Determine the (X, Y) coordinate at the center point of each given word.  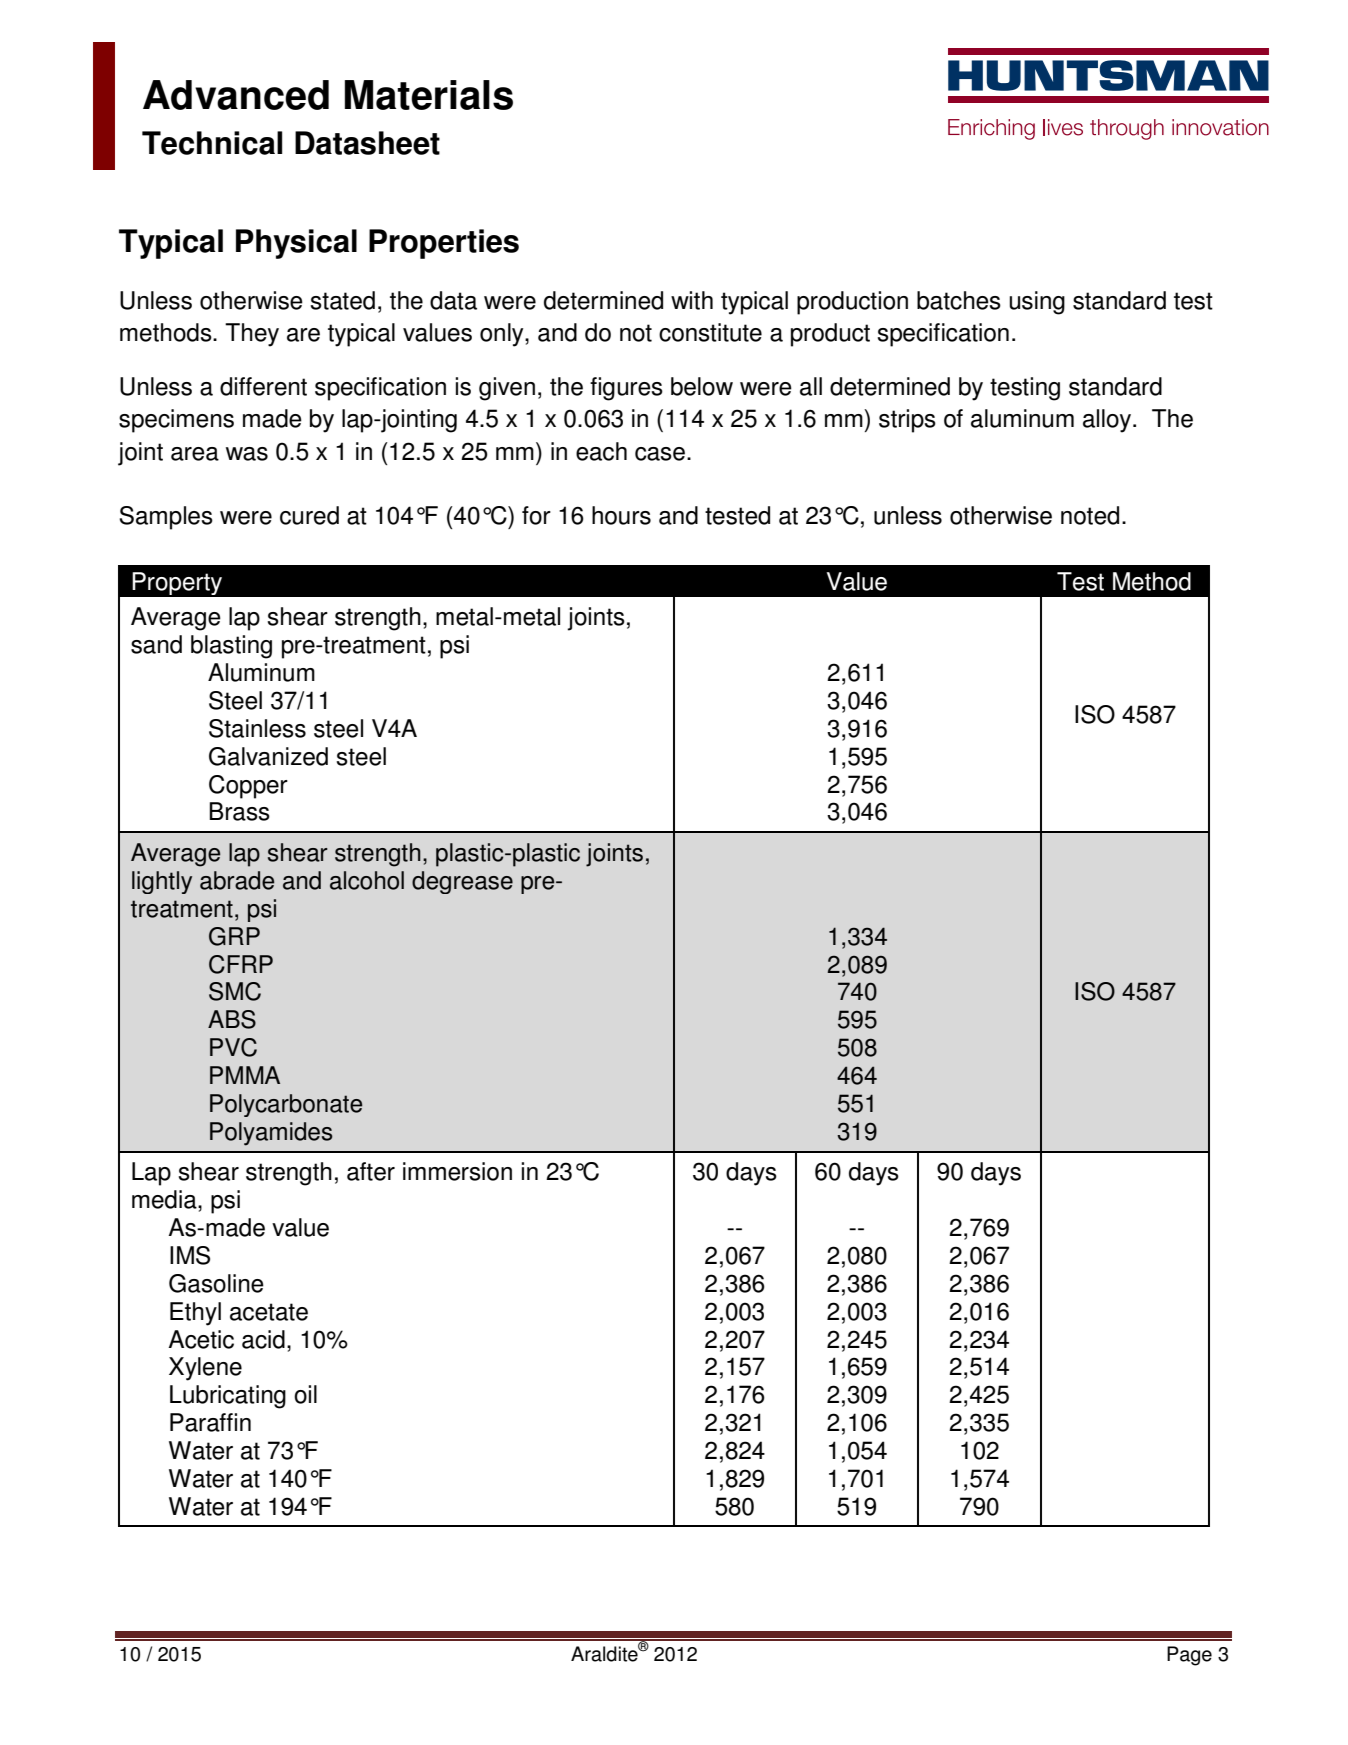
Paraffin (210, 1422)
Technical (212, 143)
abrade (237, 880)
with (692, 300)
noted (1090, 515)
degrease (462, 882)
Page (1189, 1656)
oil (305, 1394)
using (1037, 303)
